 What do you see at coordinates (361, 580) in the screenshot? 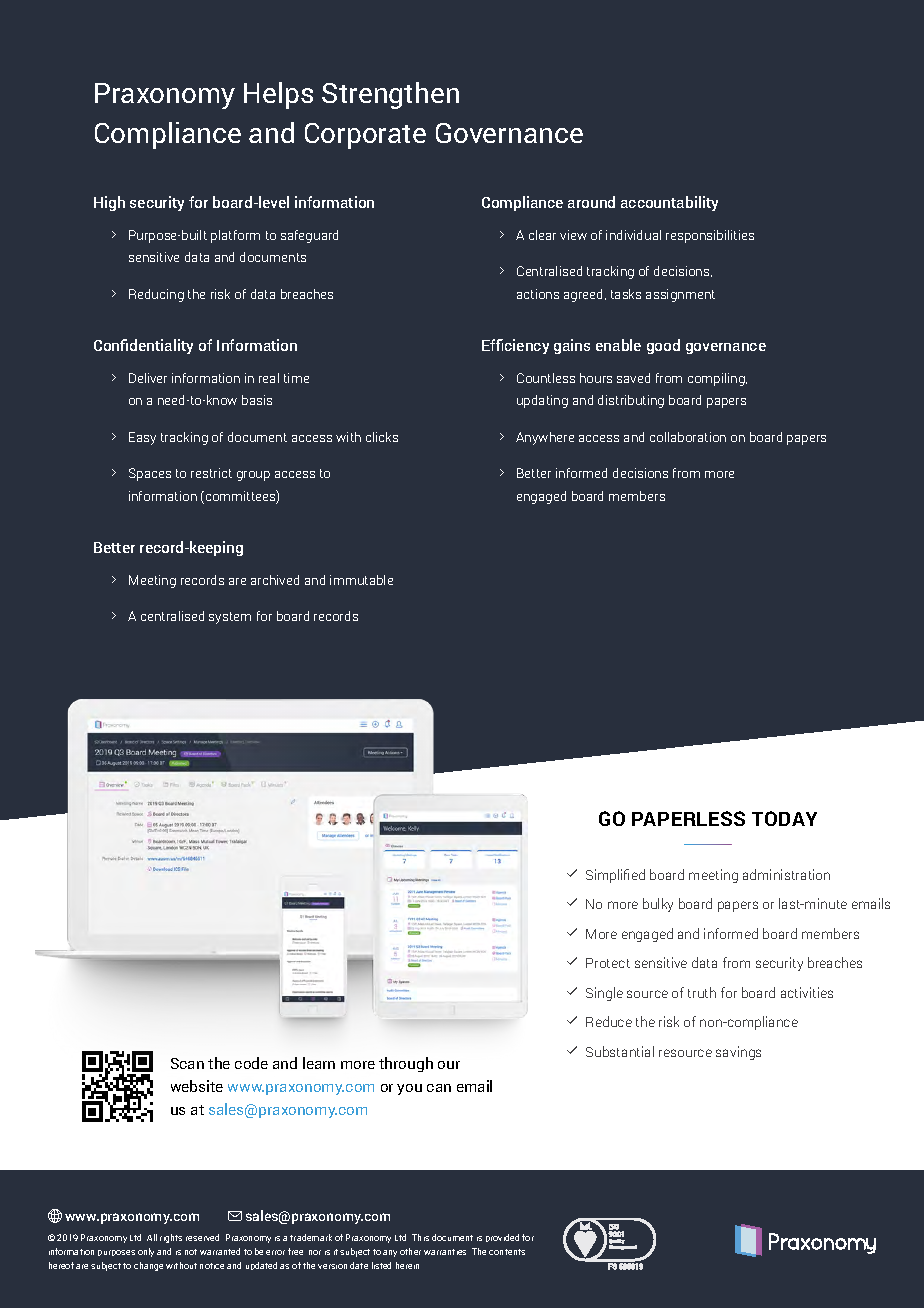
I see `immutable` at bounding box center [361, 580].
